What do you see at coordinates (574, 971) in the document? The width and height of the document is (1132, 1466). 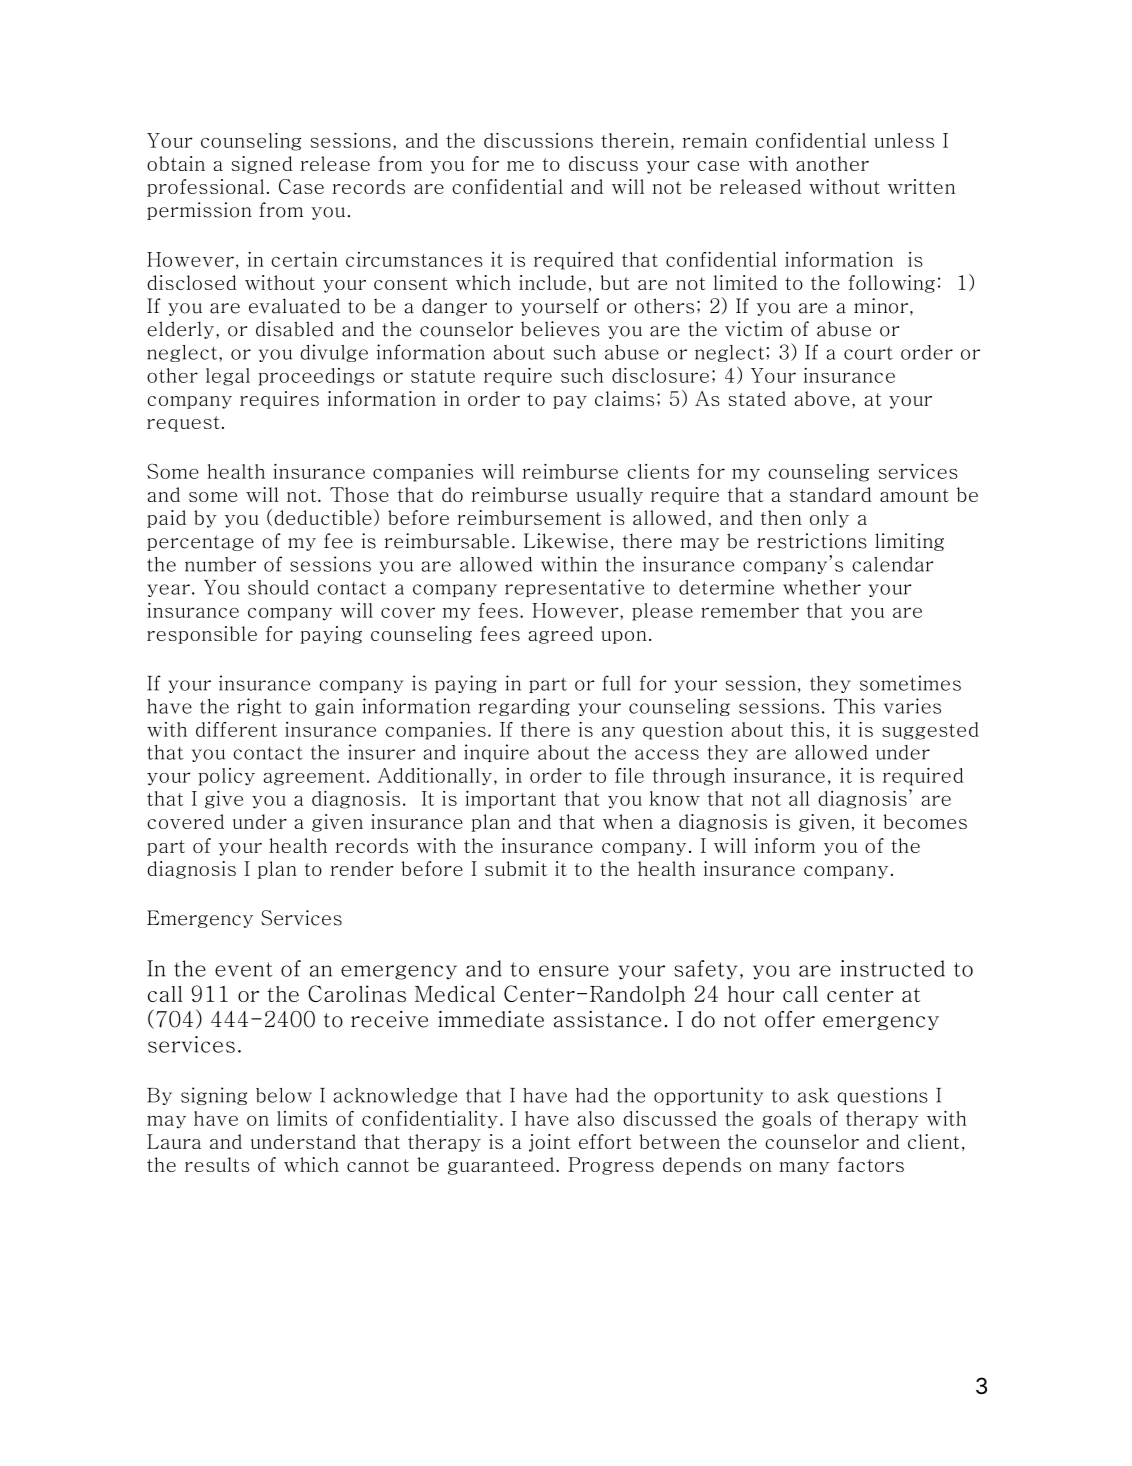 I see `ensure` at bounding box center [574, 971].
